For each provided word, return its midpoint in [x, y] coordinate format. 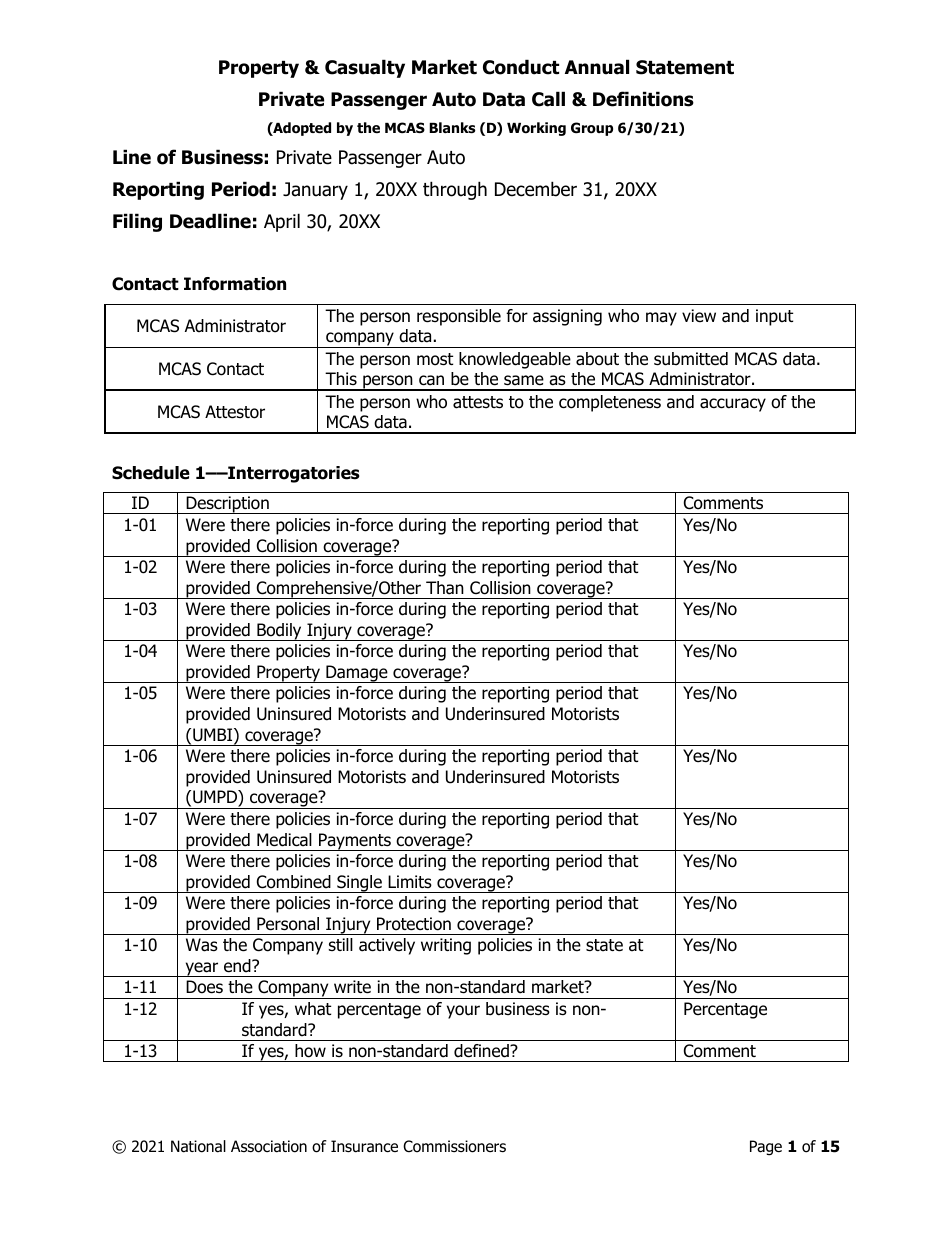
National [198, 1146]
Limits [410, 881]
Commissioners [454, 1146]
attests [478, 402]
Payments [355, 842]
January [315, 191]
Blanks [452, 128]
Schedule [151, 473]
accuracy [733, 405]
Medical [284, 840]
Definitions [643, 99]
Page [766, 1148]
